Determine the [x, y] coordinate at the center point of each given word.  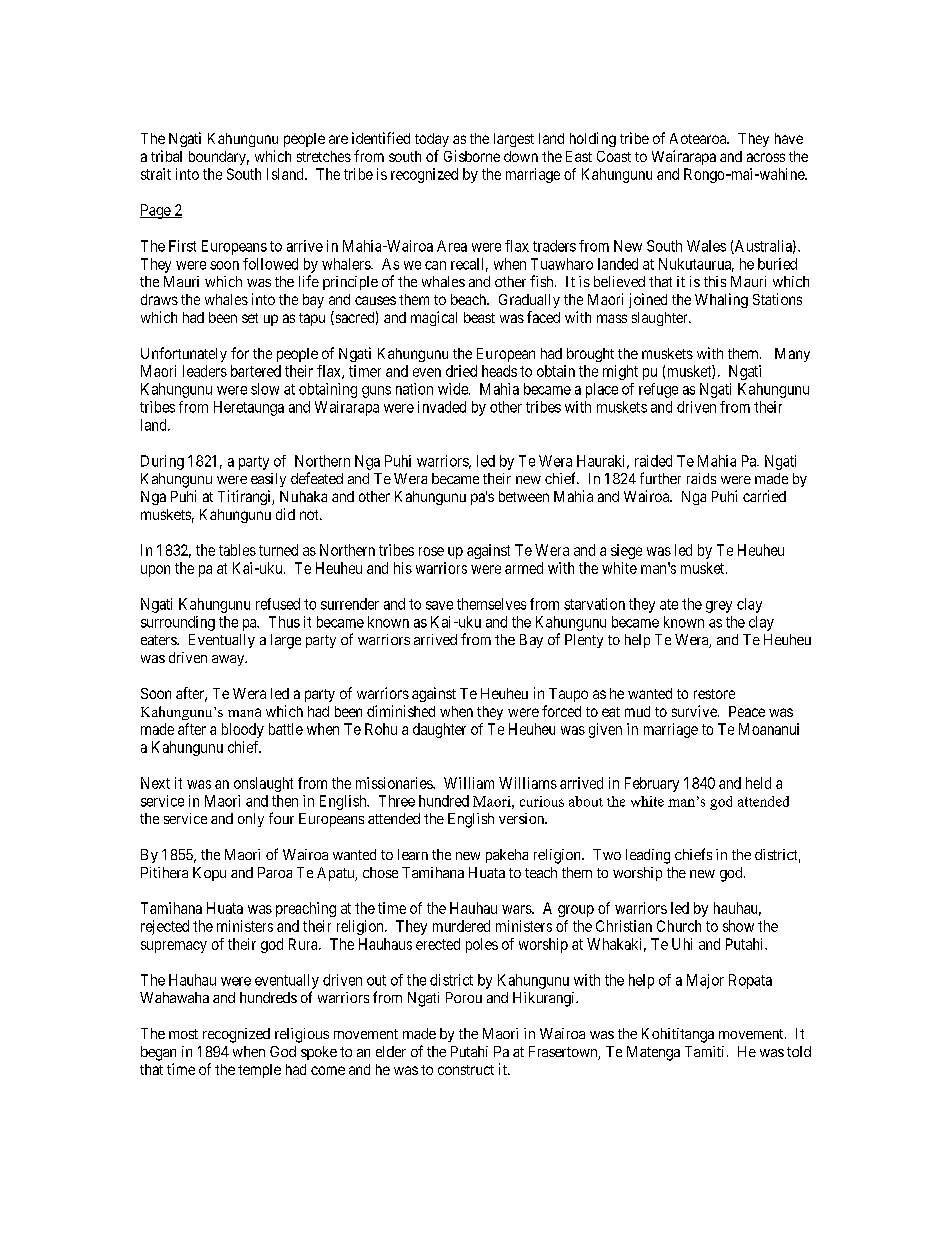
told [799, 1051]
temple [259, 1071]
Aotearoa [699, 138]
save [439, 605]
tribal [166, 156]
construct [466, 1070]
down [521, 156]
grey [719, 607]
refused [278, 604]
